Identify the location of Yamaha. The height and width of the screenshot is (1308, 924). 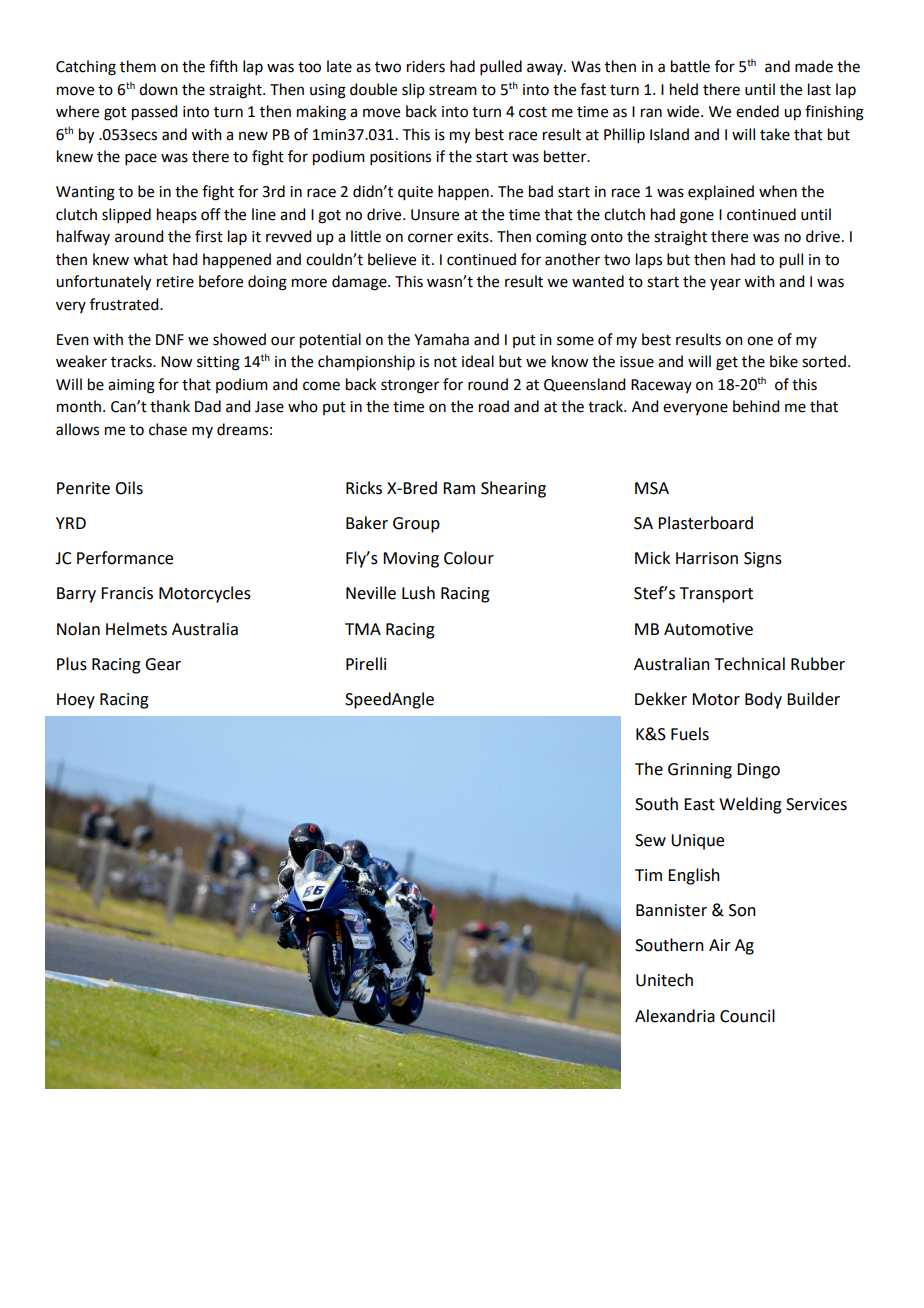
(441, 339).
